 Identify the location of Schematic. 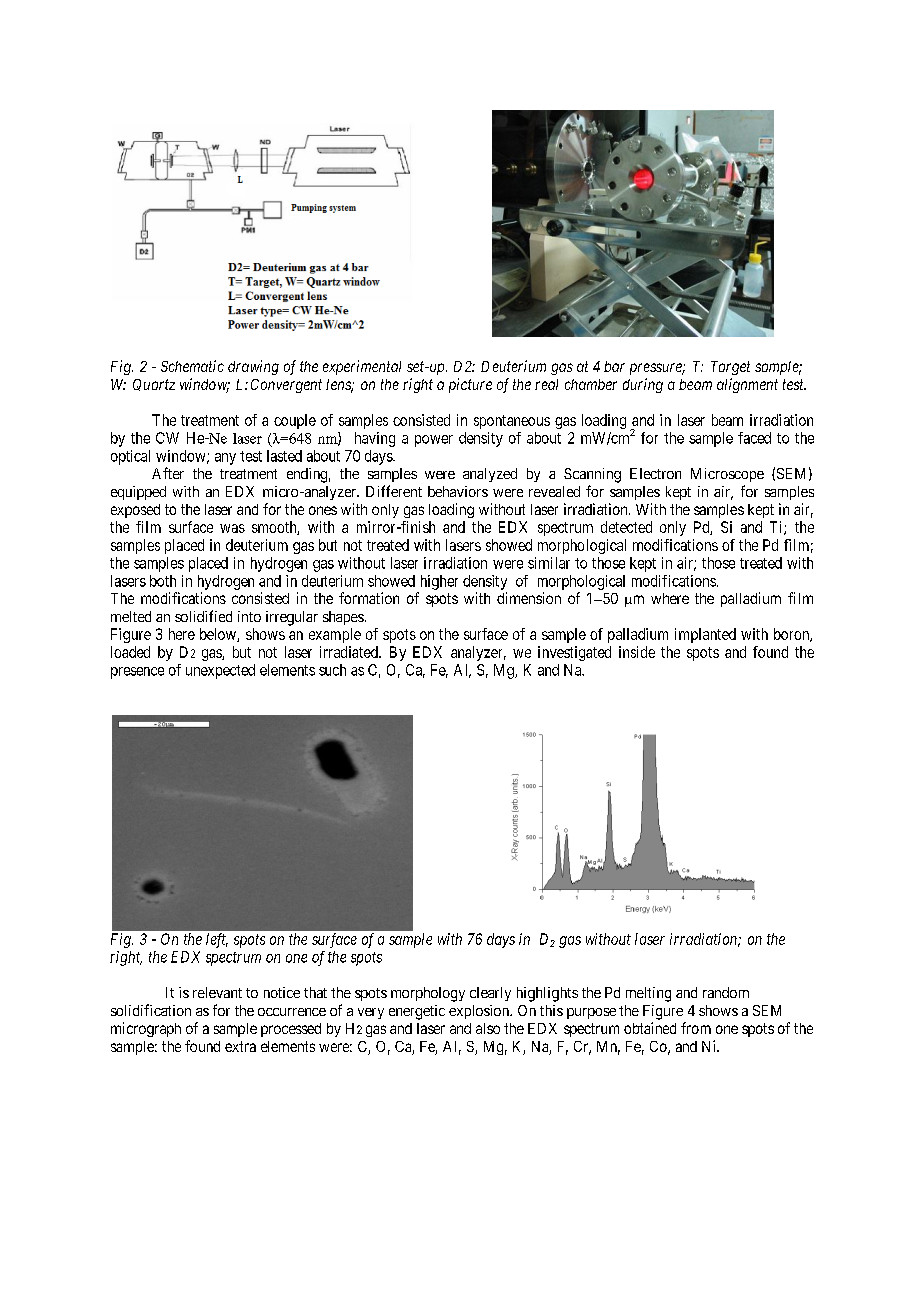
(192, 366).
